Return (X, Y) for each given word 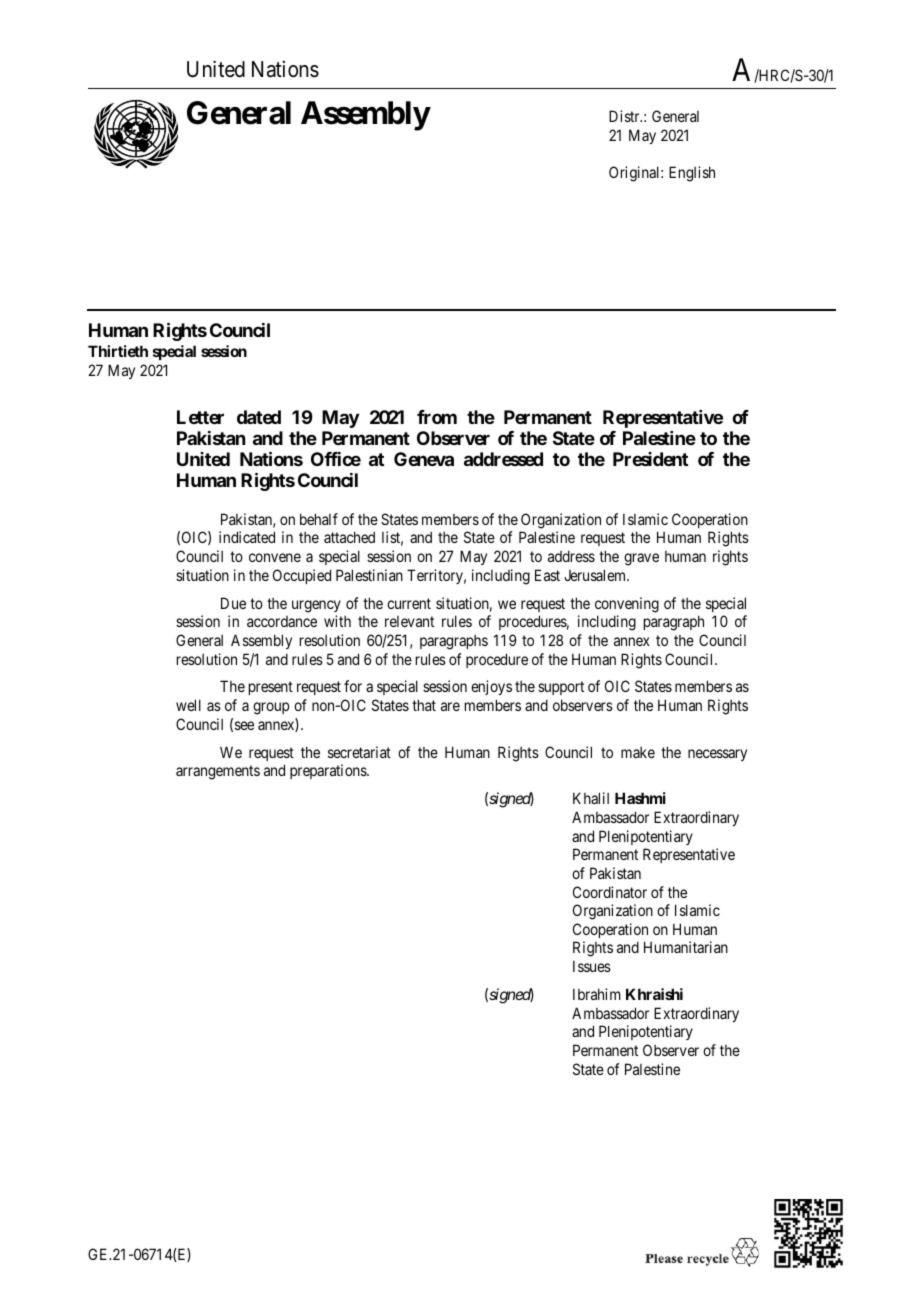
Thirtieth (118, 351)
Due (233, 603)
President (650, 459)
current (409, 603)
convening (627, 605)
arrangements (218, 772)
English (692, 174)
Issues (592, 966)
